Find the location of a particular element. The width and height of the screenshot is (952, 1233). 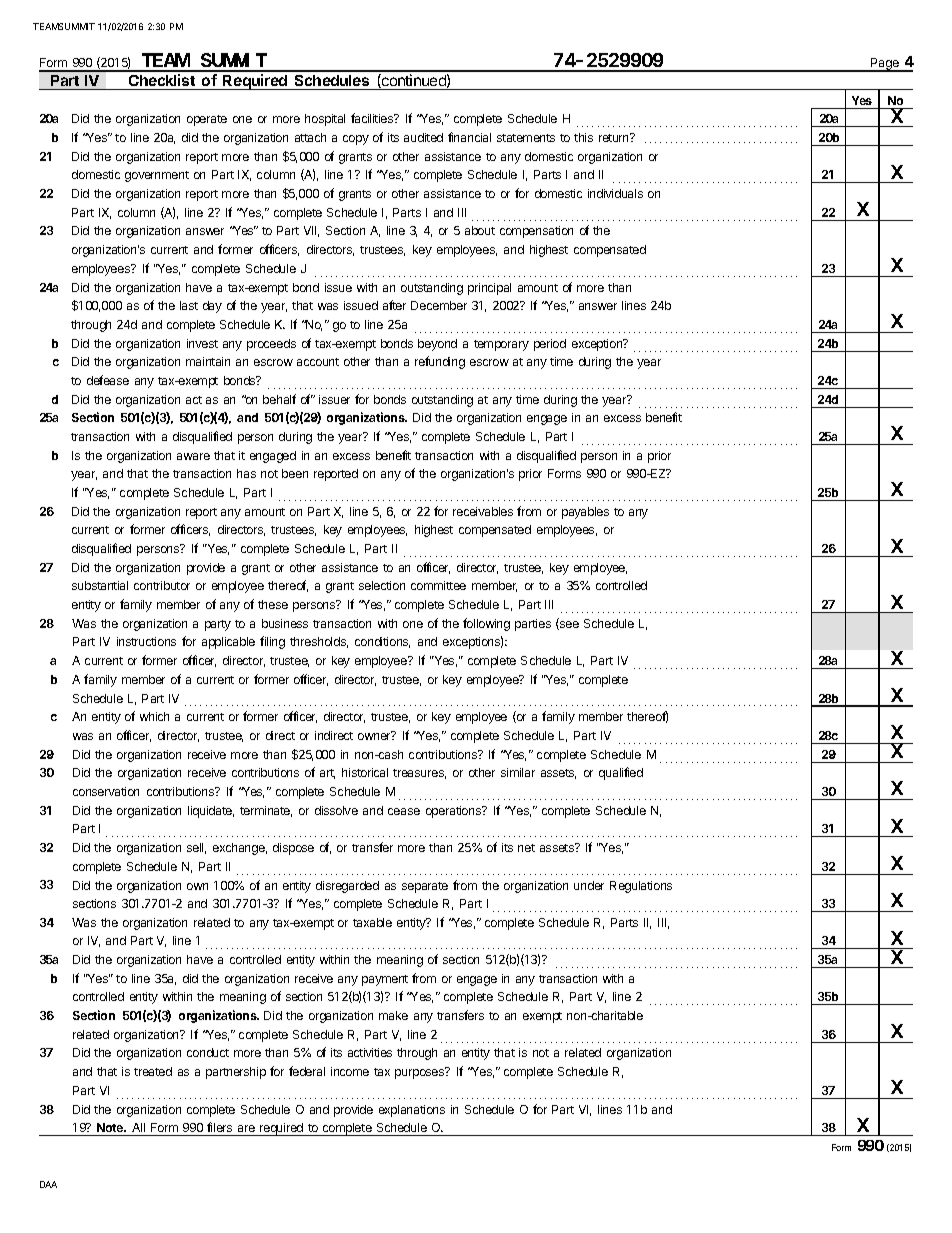

following is located at coordinates (486, 624).
